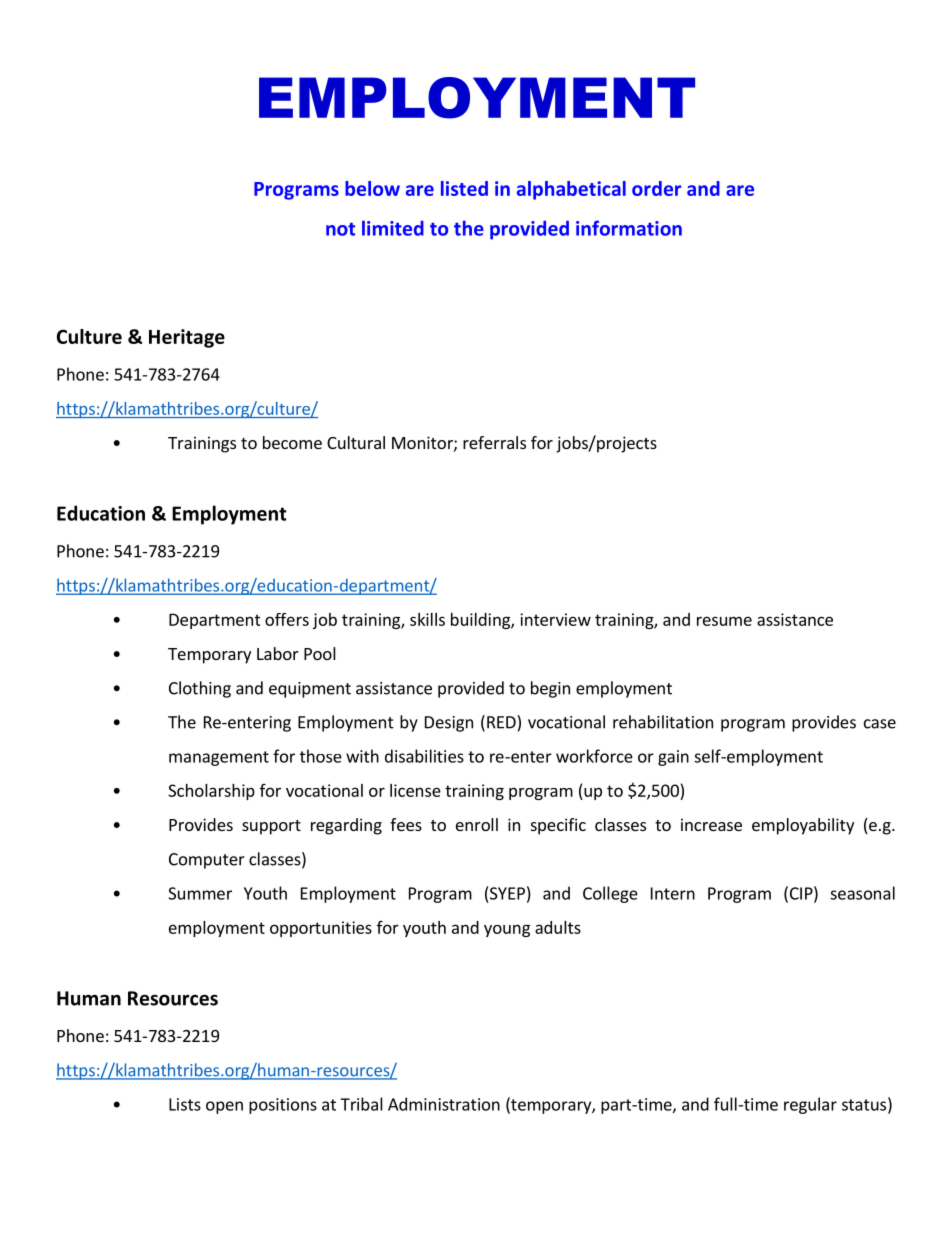 Image resolution: width=952 pixels, height=1233 pixels. I want to click on positions, so click(283, 1106).
